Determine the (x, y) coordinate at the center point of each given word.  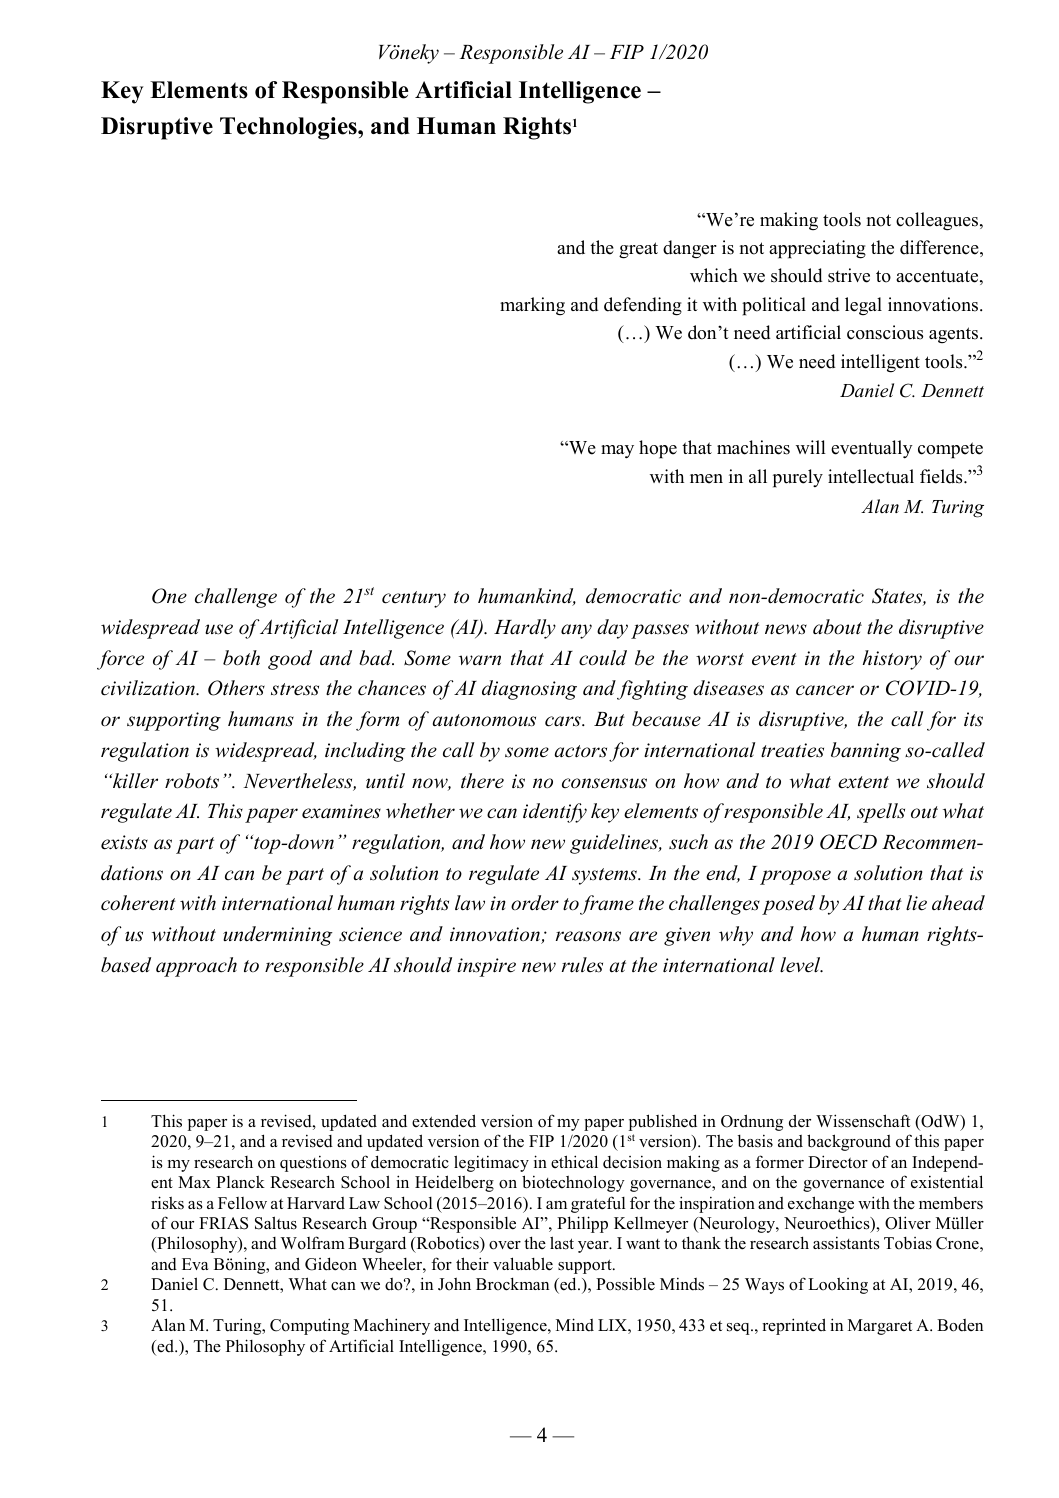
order (535, 903)
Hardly (525, 629)
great (638, 250)
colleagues (938, 221)
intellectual (871, 476)
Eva (195, 1264)
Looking (838, 1286)
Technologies (289, 128)
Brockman (512, 1284)
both (241, 658)
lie (916, 903)
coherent (138, 903)
